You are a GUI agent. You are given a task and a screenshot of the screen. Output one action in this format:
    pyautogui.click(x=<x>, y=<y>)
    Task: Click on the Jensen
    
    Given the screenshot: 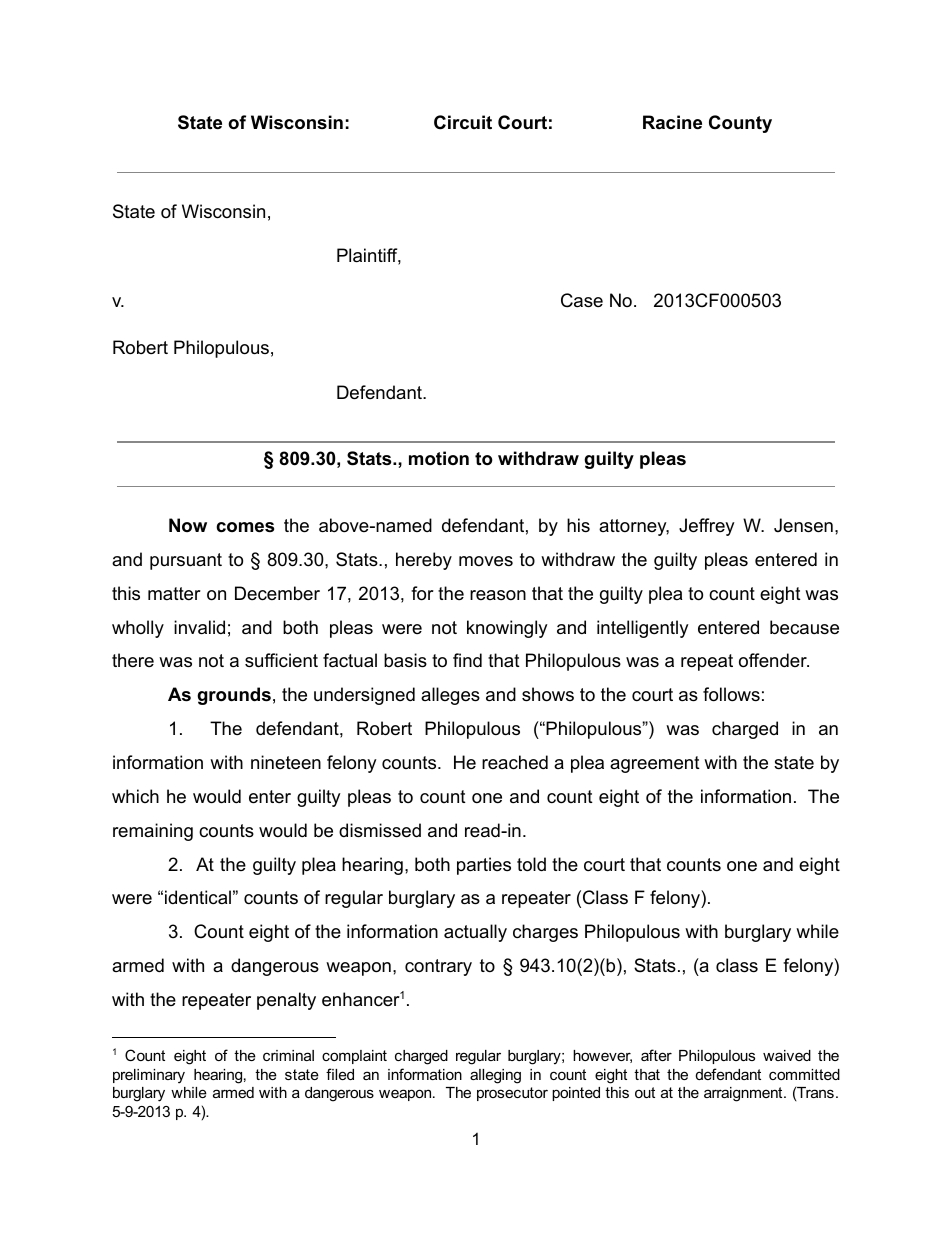 What is the action you would take?
    pyautogui.click(x=803, y=525)
